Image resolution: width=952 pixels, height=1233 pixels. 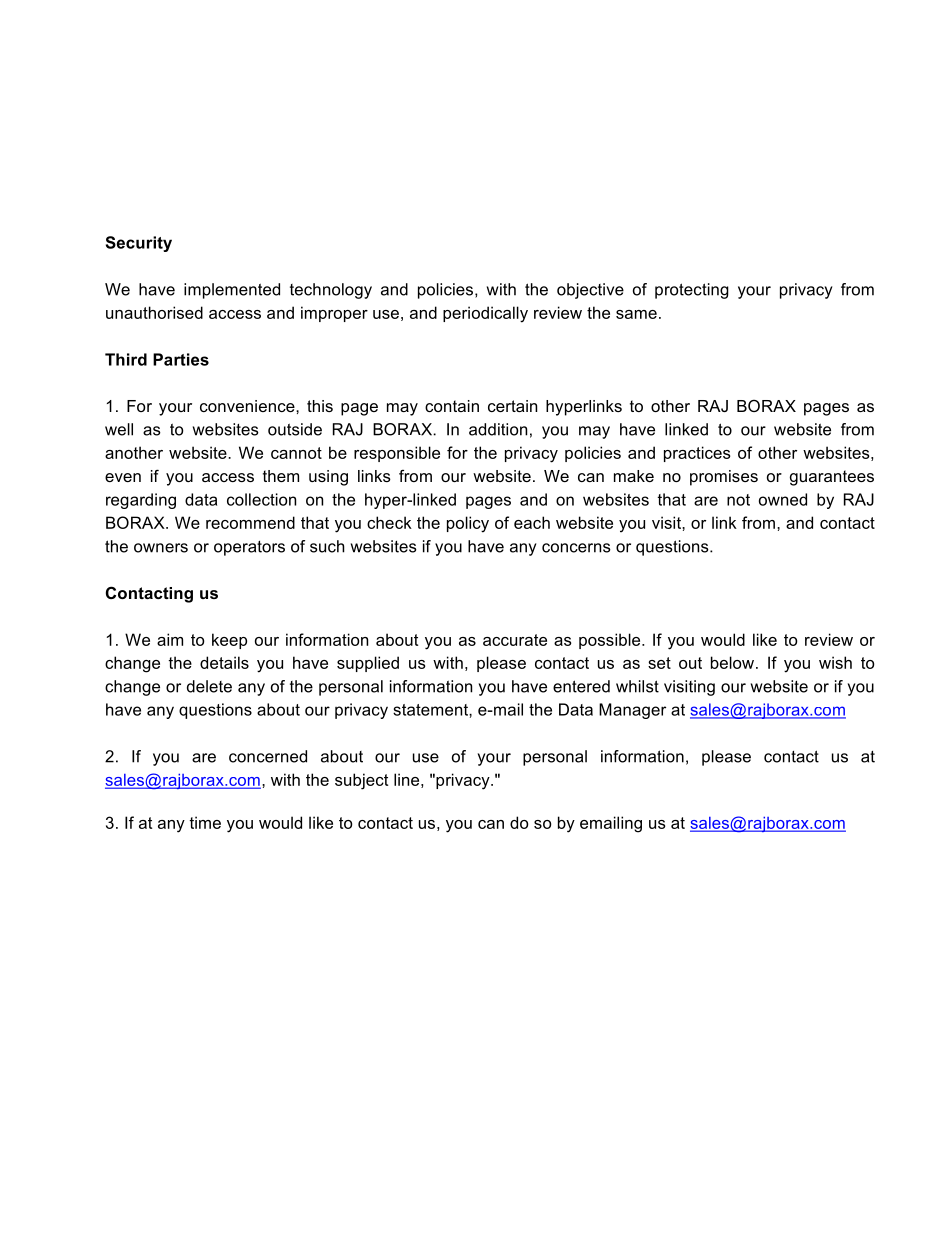 What do you see at coordinates (734, 662) in the image?
I see `below` at bounding box center [734, 662].
